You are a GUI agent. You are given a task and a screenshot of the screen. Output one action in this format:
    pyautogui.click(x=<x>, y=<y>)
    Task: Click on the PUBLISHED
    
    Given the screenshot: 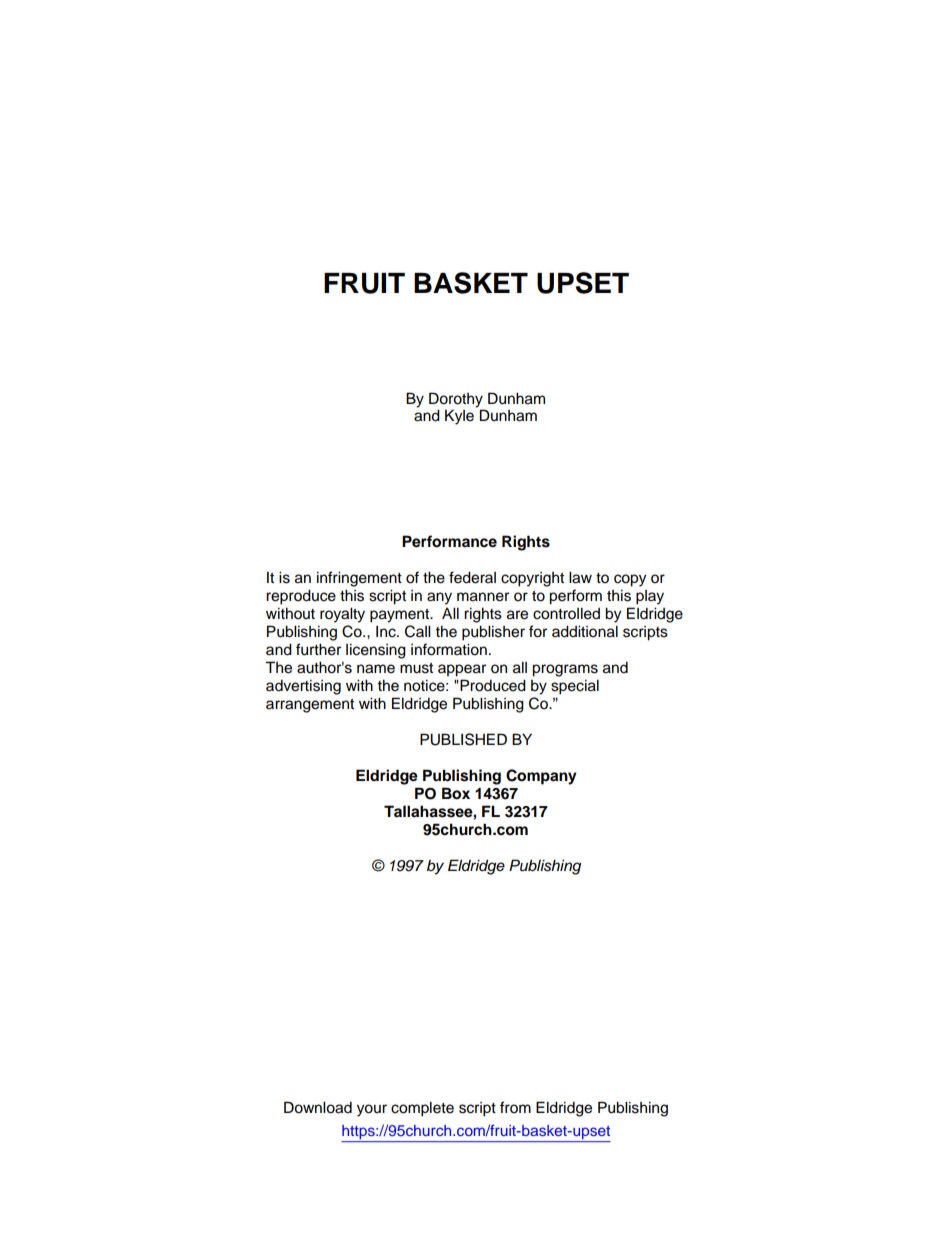 What is the action you would take?
    pyautogui.click(x=463, y=739)
